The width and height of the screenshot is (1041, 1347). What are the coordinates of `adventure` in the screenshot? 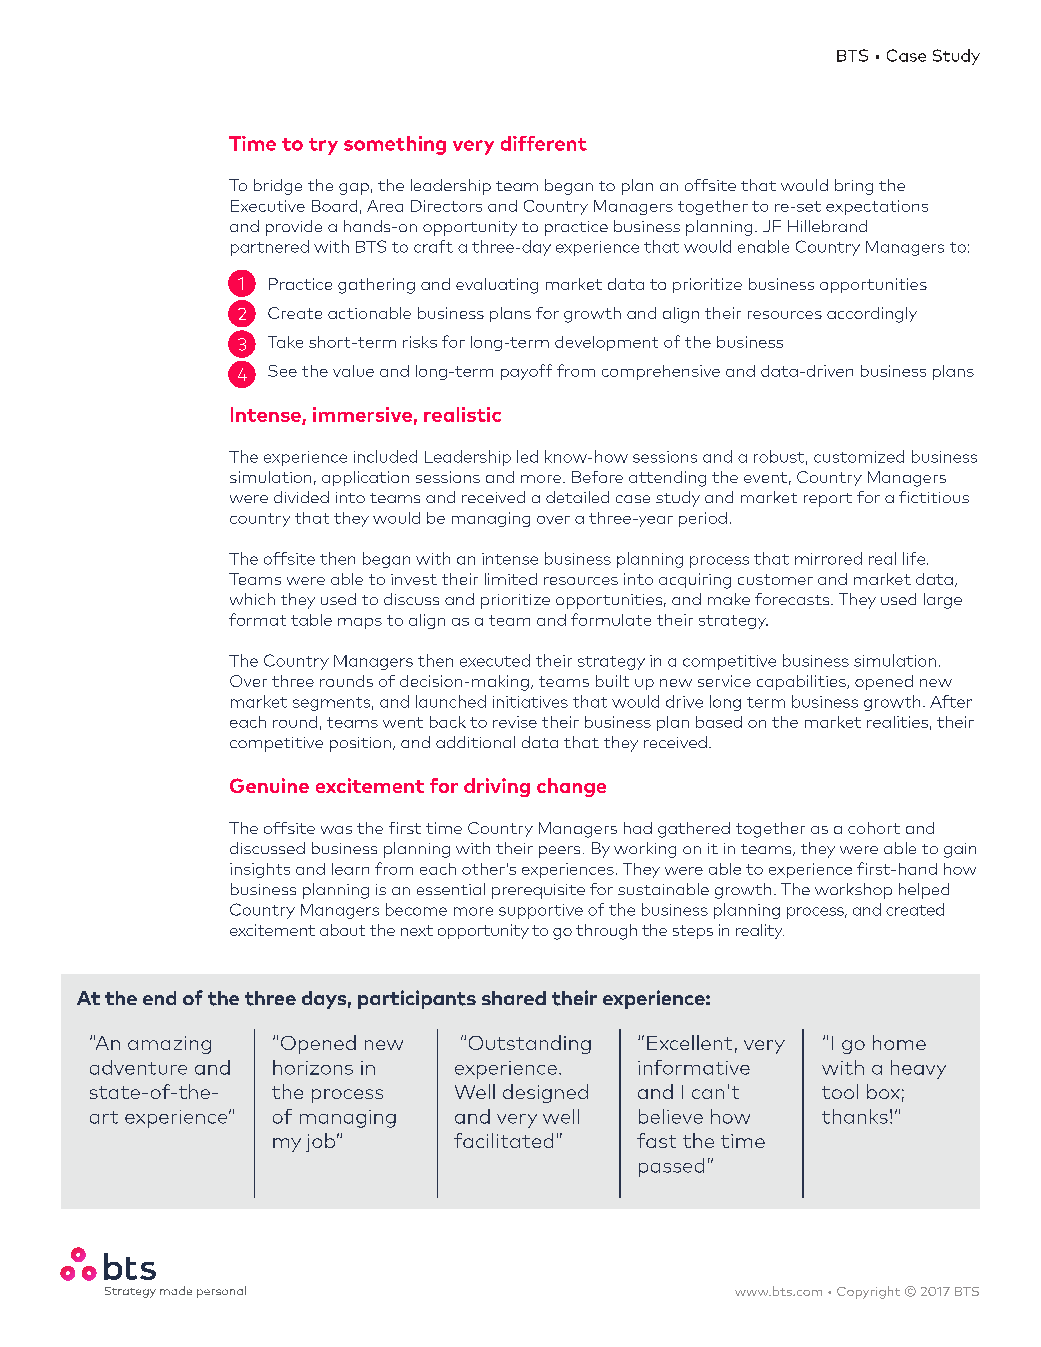 It's located at (138, 1067).
